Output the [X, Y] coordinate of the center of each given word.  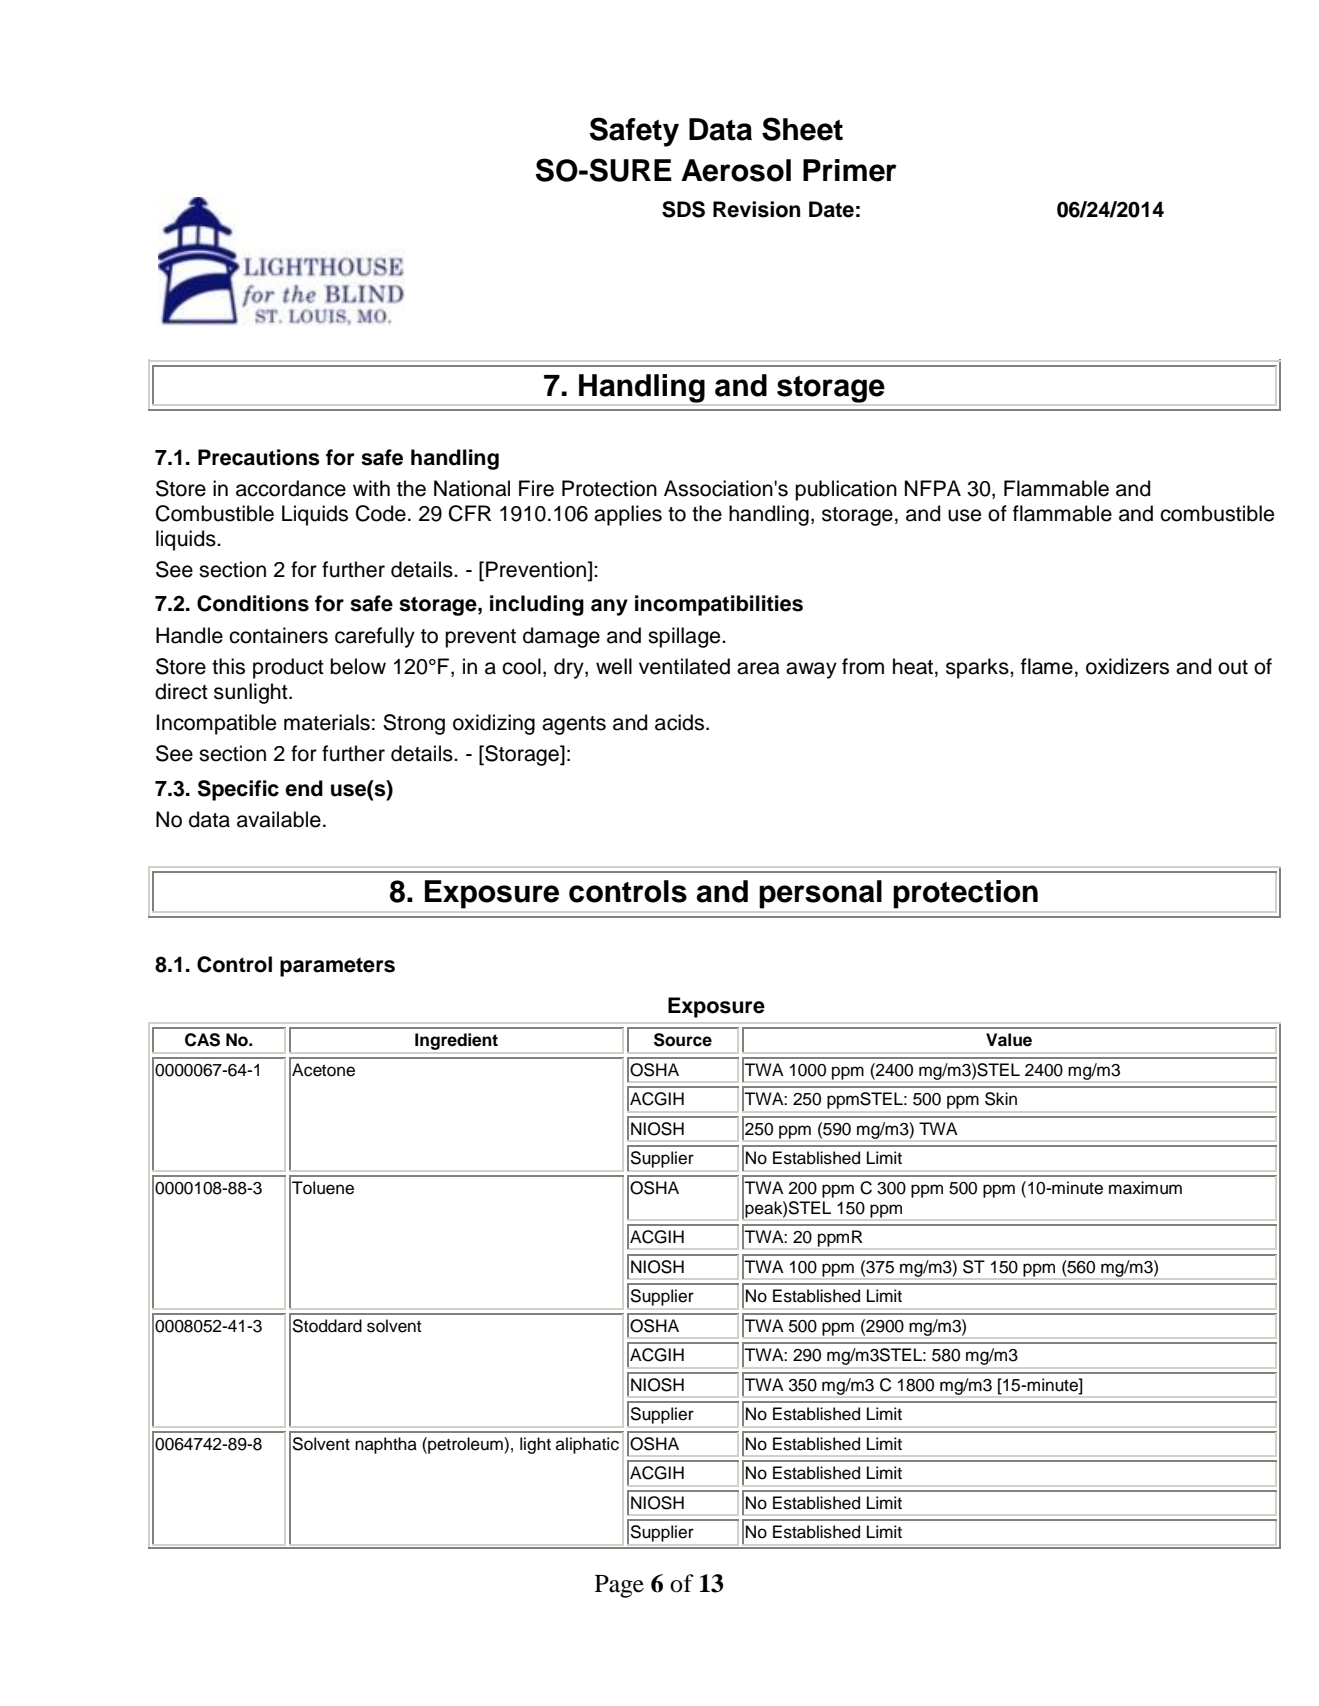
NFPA [933, 488]
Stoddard [327, 1326]
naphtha [386, 1445]
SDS [683, 209]
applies [628, 515]
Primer [850, 170]
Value [1009, 1040]
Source [683, 1040]
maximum [1145, 1188]
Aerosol [736, 170]
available [279, 819]
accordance [291, 488]
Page [619, 1586]
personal [821, 894]
